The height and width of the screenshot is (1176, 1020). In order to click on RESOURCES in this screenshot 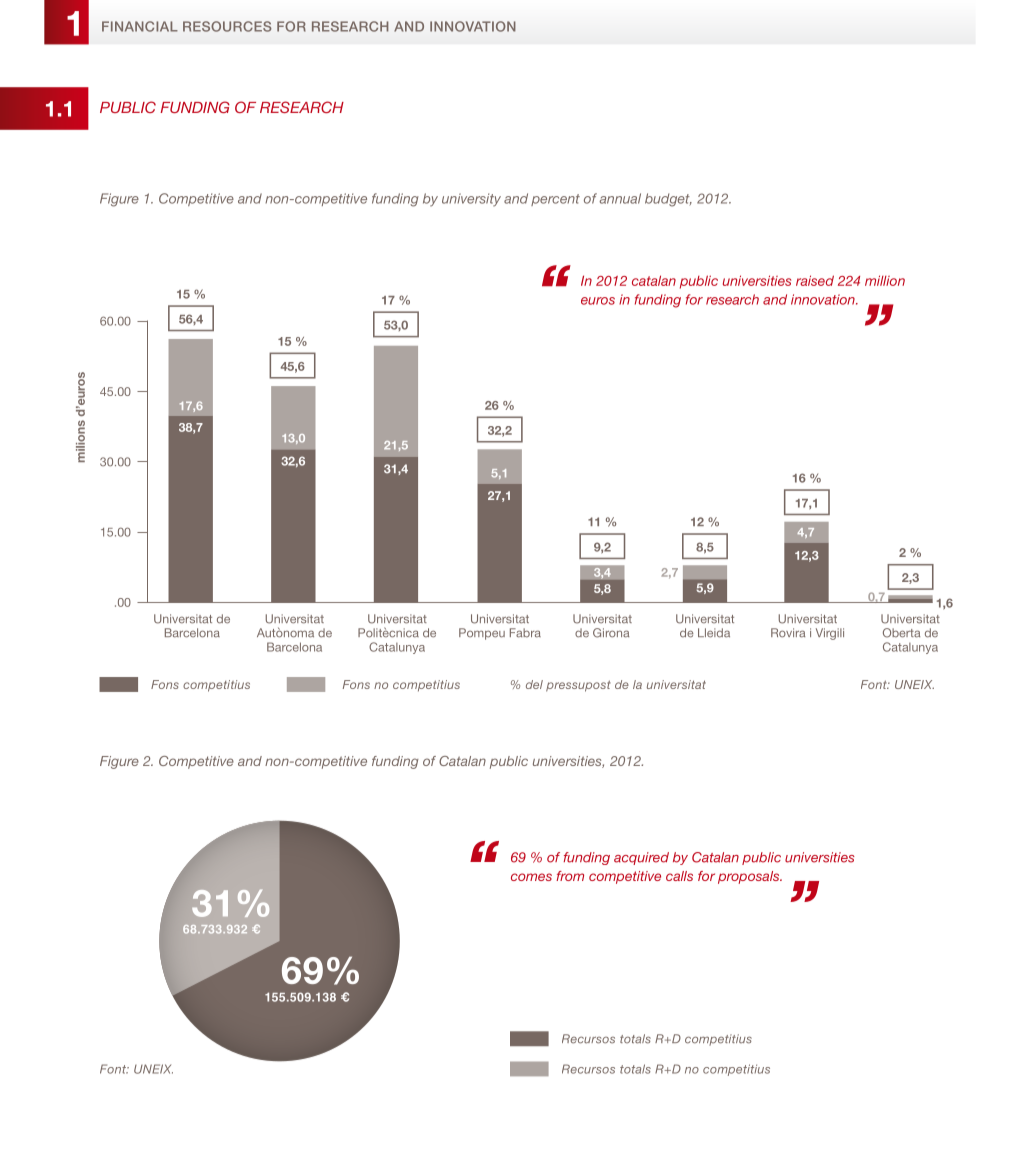, I will do `click(227, 26)`.
